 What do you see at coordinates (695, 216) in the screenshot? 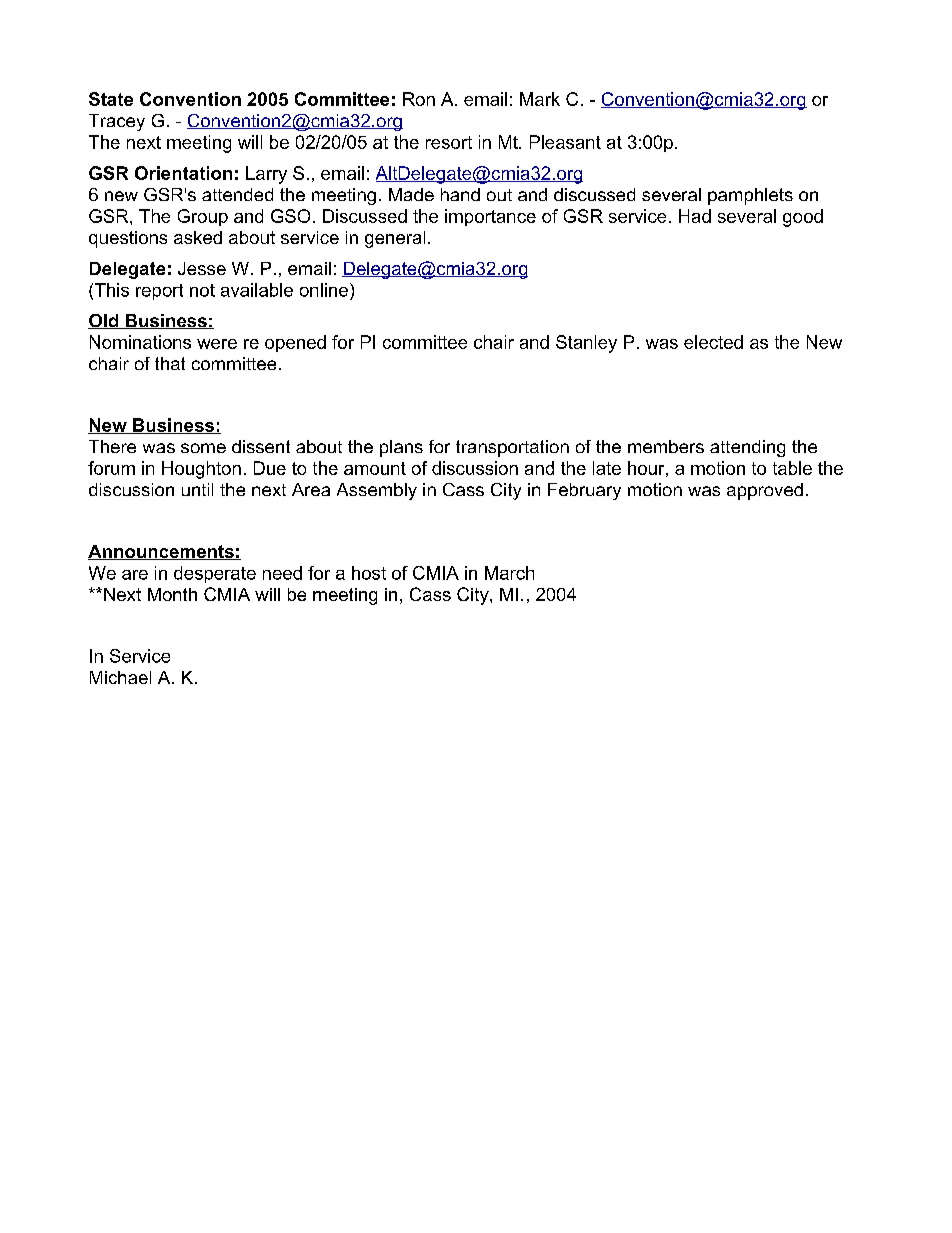
I see `Had` at bounding box center [695, 216].
